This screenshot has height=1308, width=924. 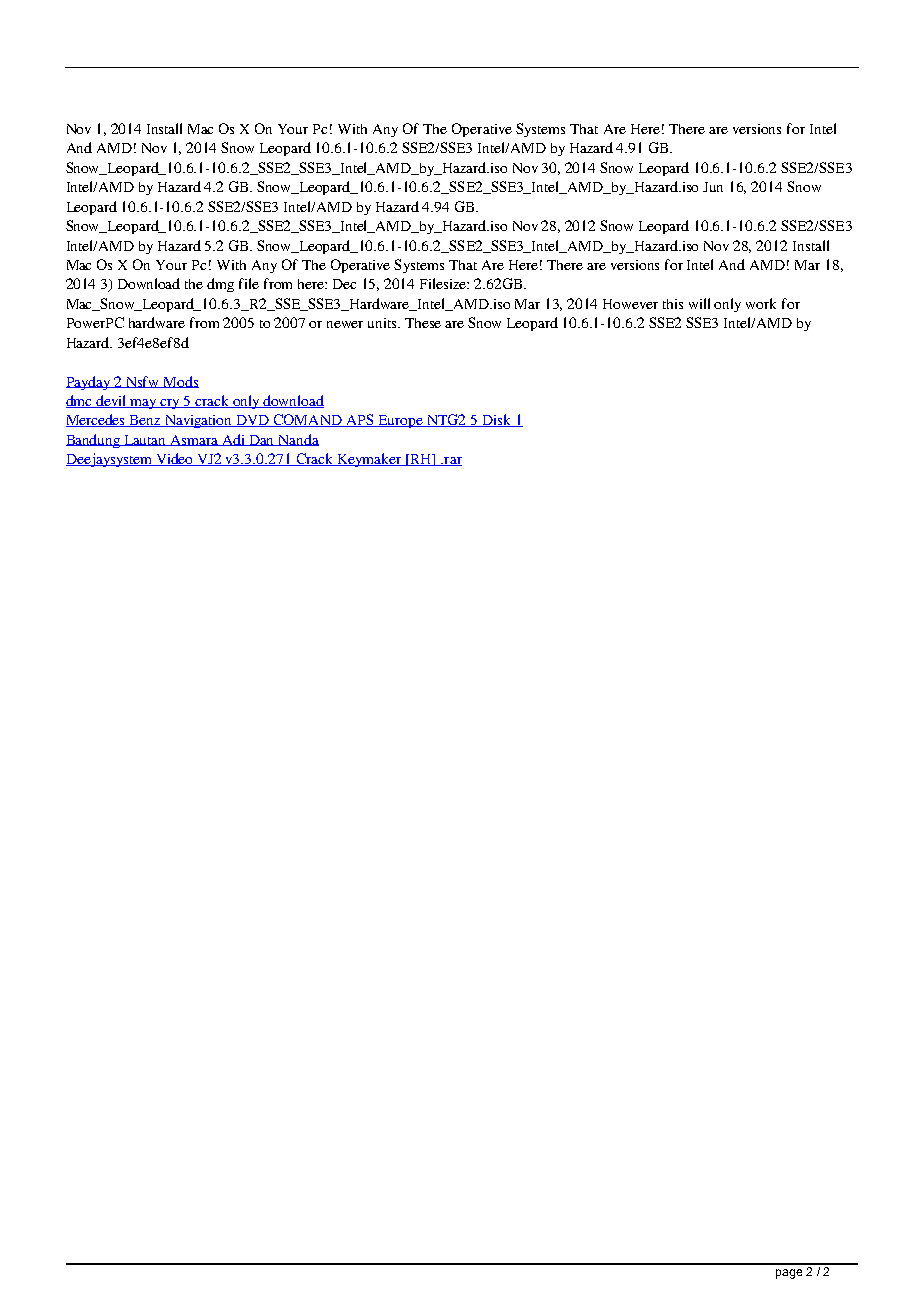 I want to click on Dec, so click(x=344, y=284).
